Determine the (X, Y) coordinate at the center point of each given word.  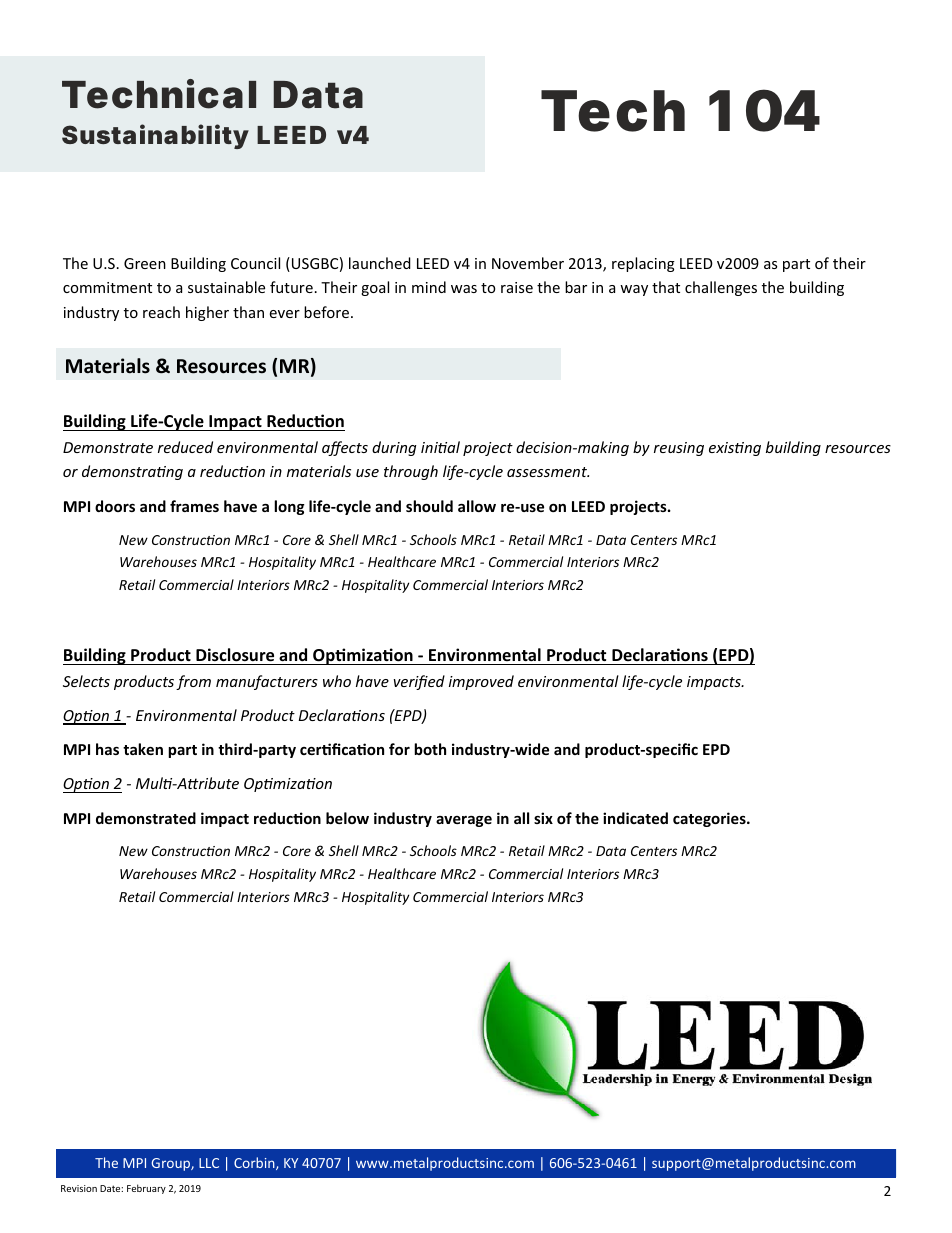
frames (194, 506)
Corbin (255, 1163)
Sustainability (155, 137)
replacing (643, 264)
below (347, 818)
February (146, 1189)
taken (143, 749)
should (429, 506)
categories (710, 819)
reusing (679, 449)
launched (380, 263)
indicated (635, 818)
